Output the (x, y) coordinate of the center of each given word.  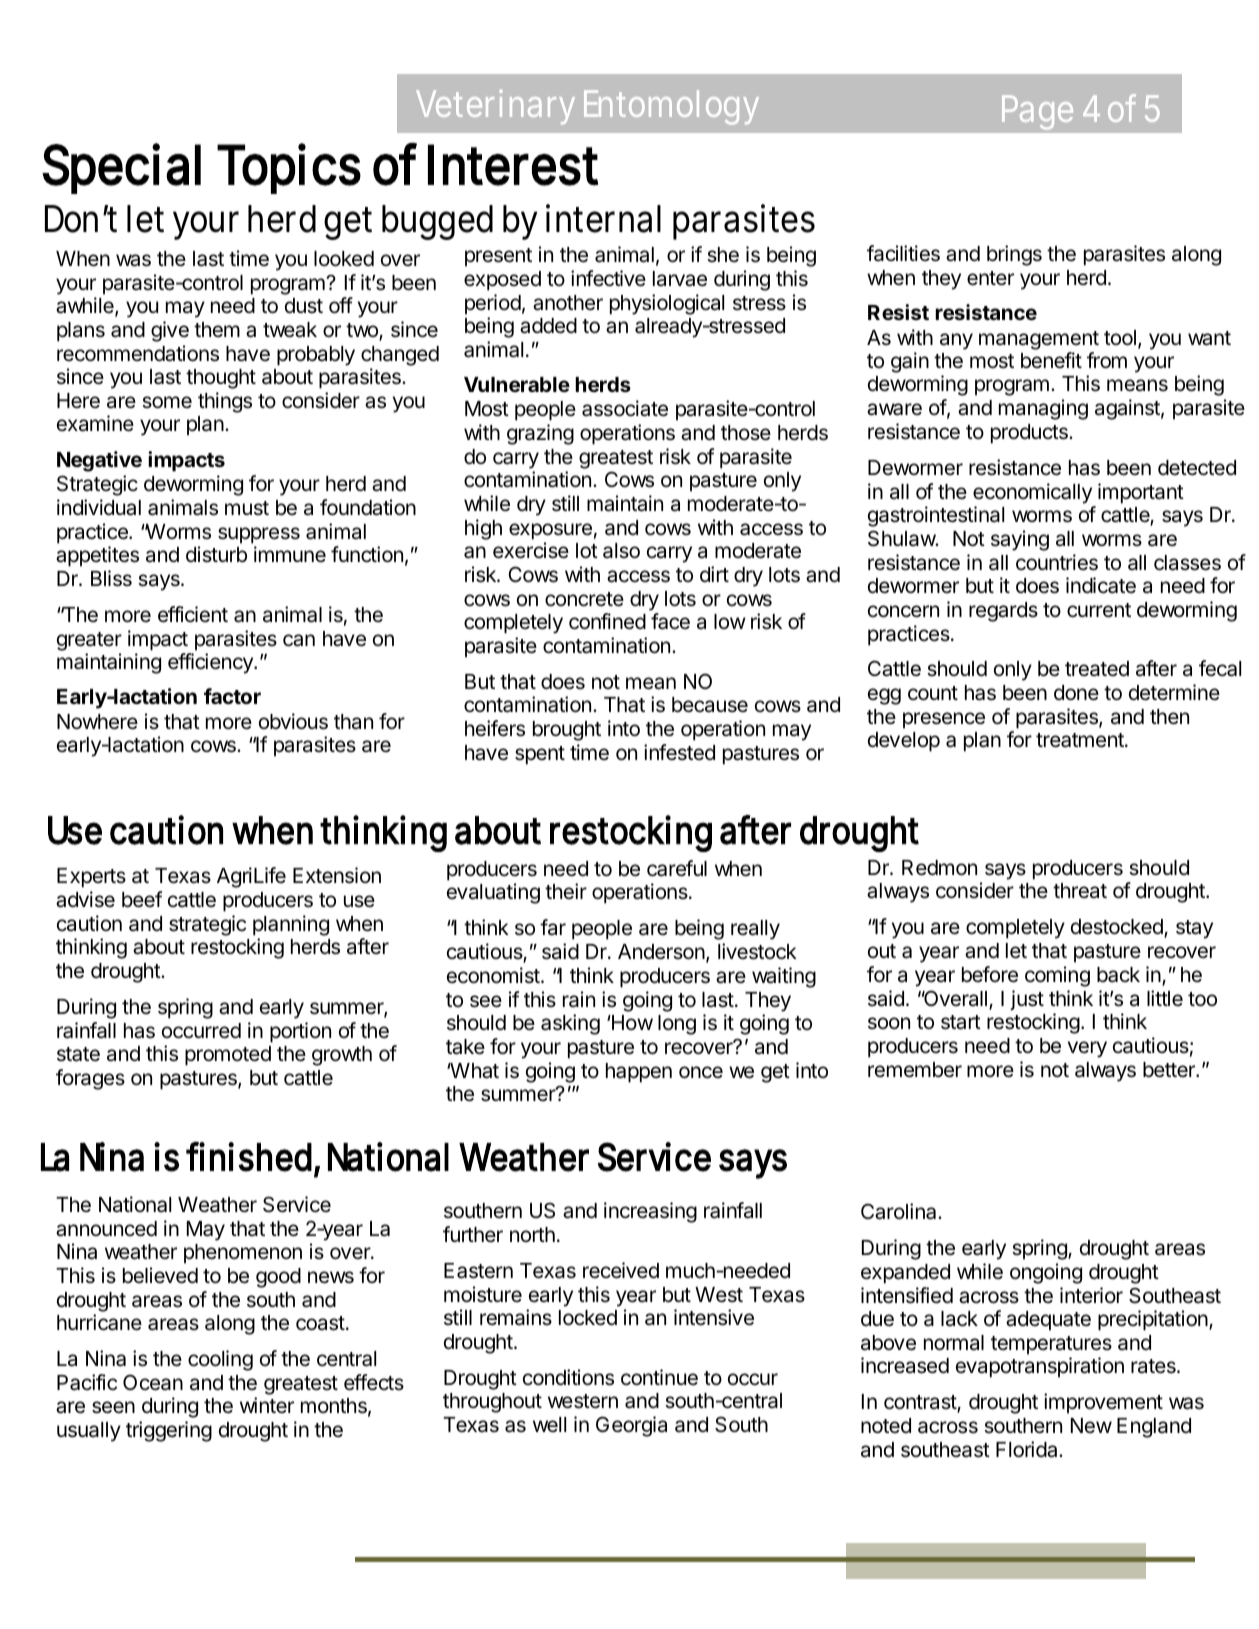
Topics (289, 168)
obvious (293, 721)
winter (267, 1405)
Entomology (671, 107)
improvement (1103, 1403)
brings (1014, 255)
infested (679, 752)
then (1169, 717)
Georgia (631, 1426)
